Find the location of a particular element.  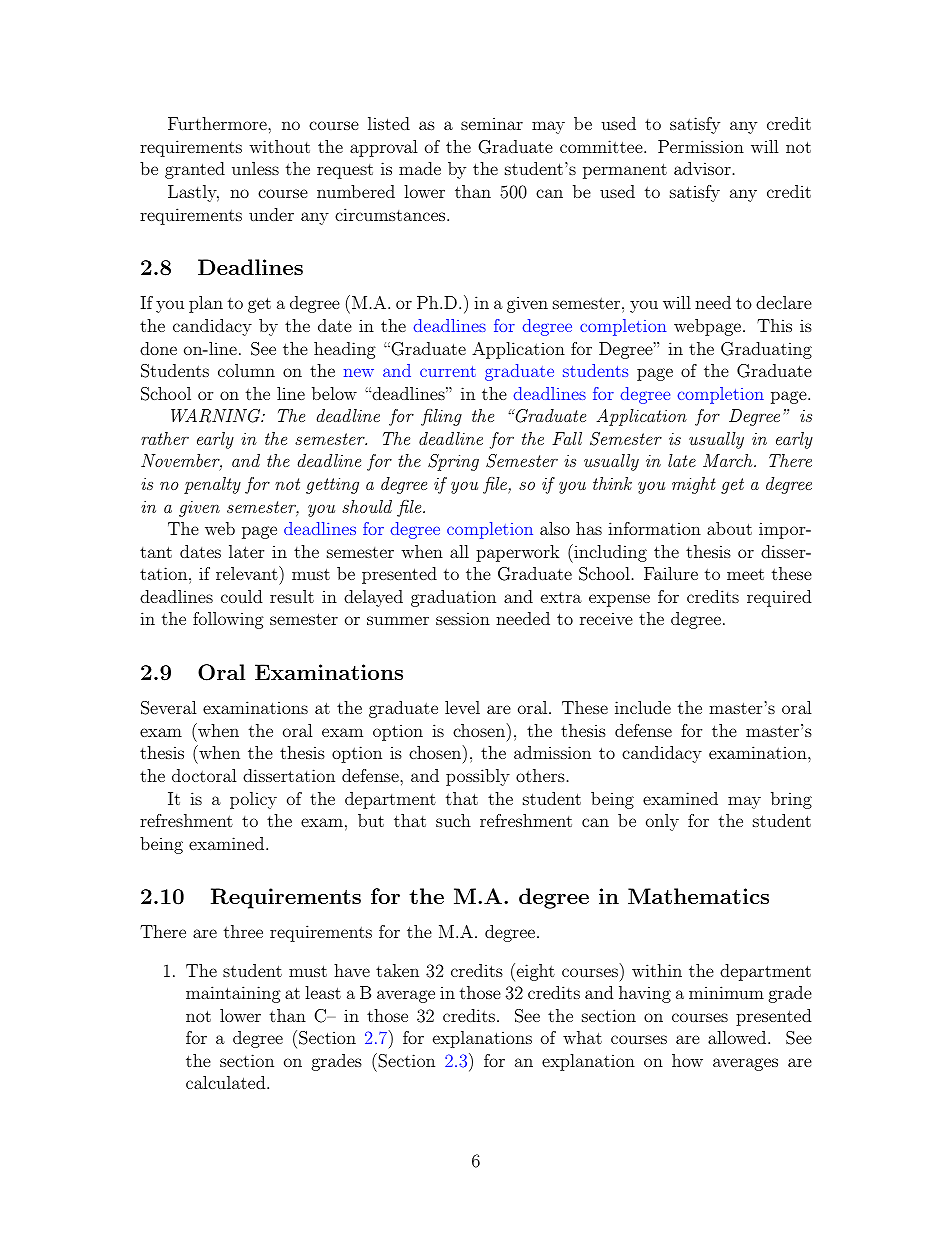

unless is located at coordinates (255, 168).
